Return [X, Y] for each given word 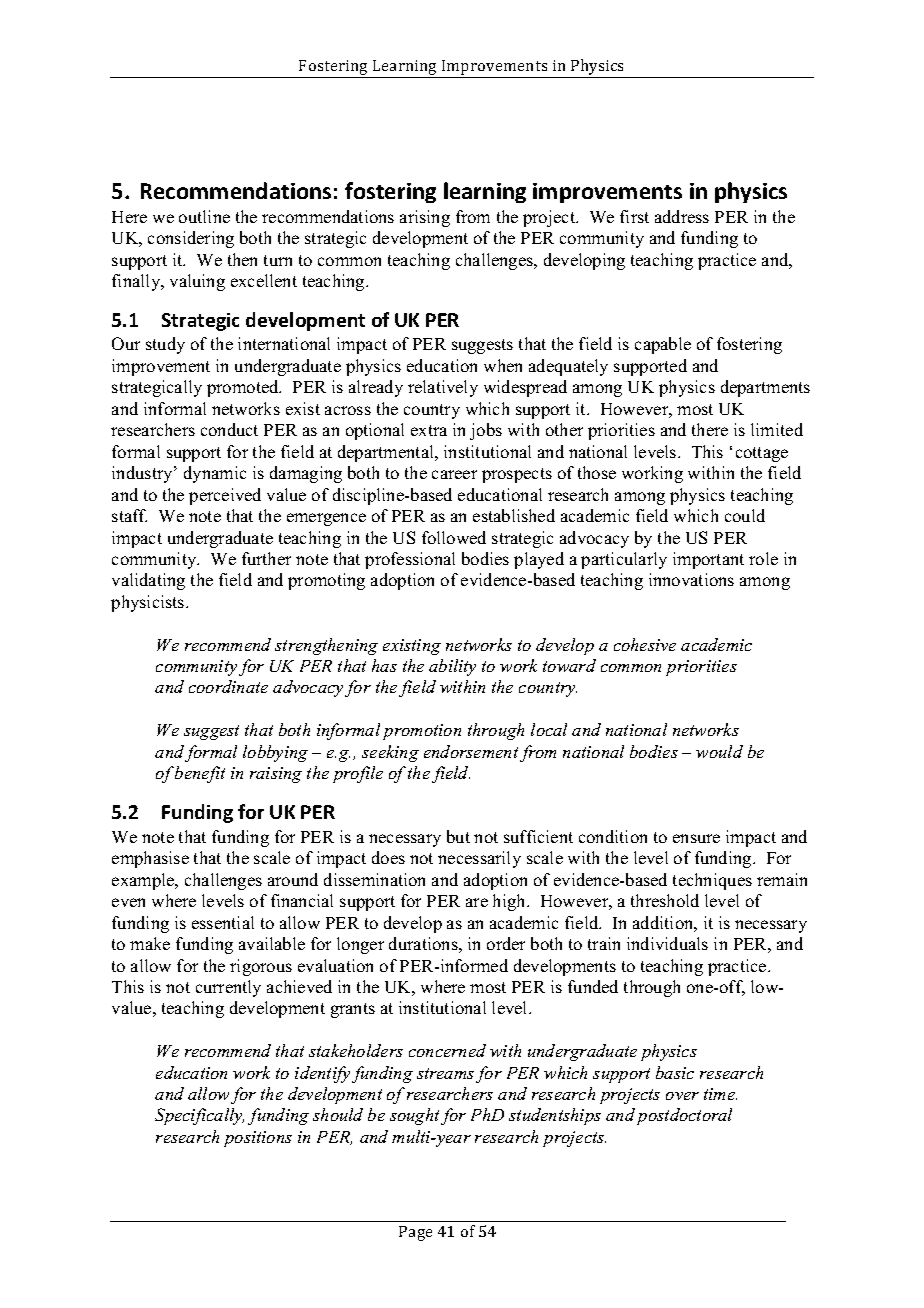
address [682, 216]
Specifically [199, 1116]
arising [425, 218]
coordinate [228, 686]
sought [414, 1116]
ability [452, 667]
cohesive [645, 644]
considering [191, 239]
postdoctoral [684, 1116]
